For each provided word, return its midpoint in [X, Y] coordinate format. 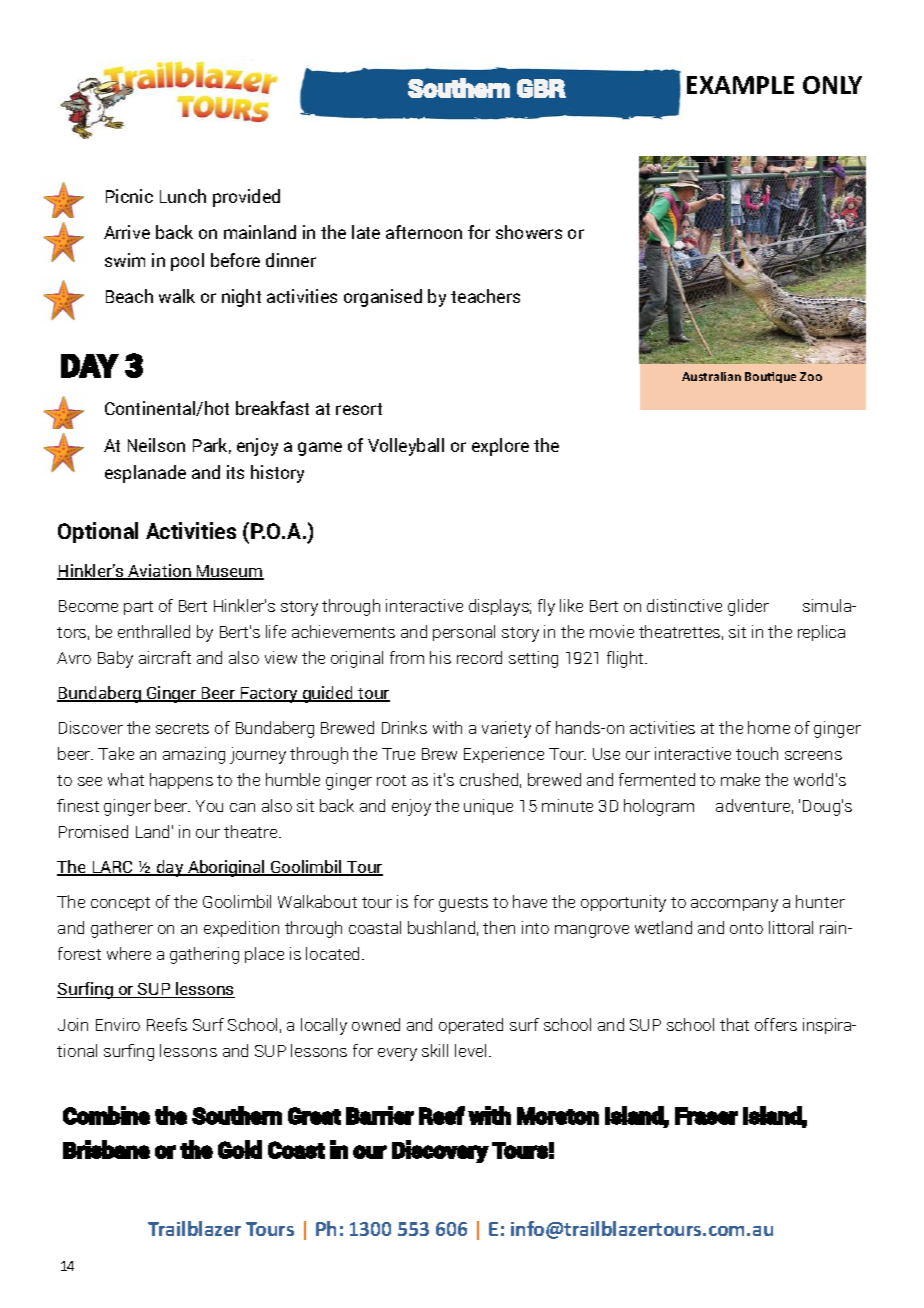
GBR [541, 88]
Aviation [159, 572]
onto [746, 928]
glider [748, 607]
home [769, 727]
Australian [711, 376]
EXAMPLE [740, 85]
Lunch [183, 196]
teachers [485, 296]
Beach [129, 296]
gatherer [122, 929]
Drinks [404, 727]
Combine [106, 1115]
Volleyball [406, 447]
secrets [182, 728]
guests [463, 904]
